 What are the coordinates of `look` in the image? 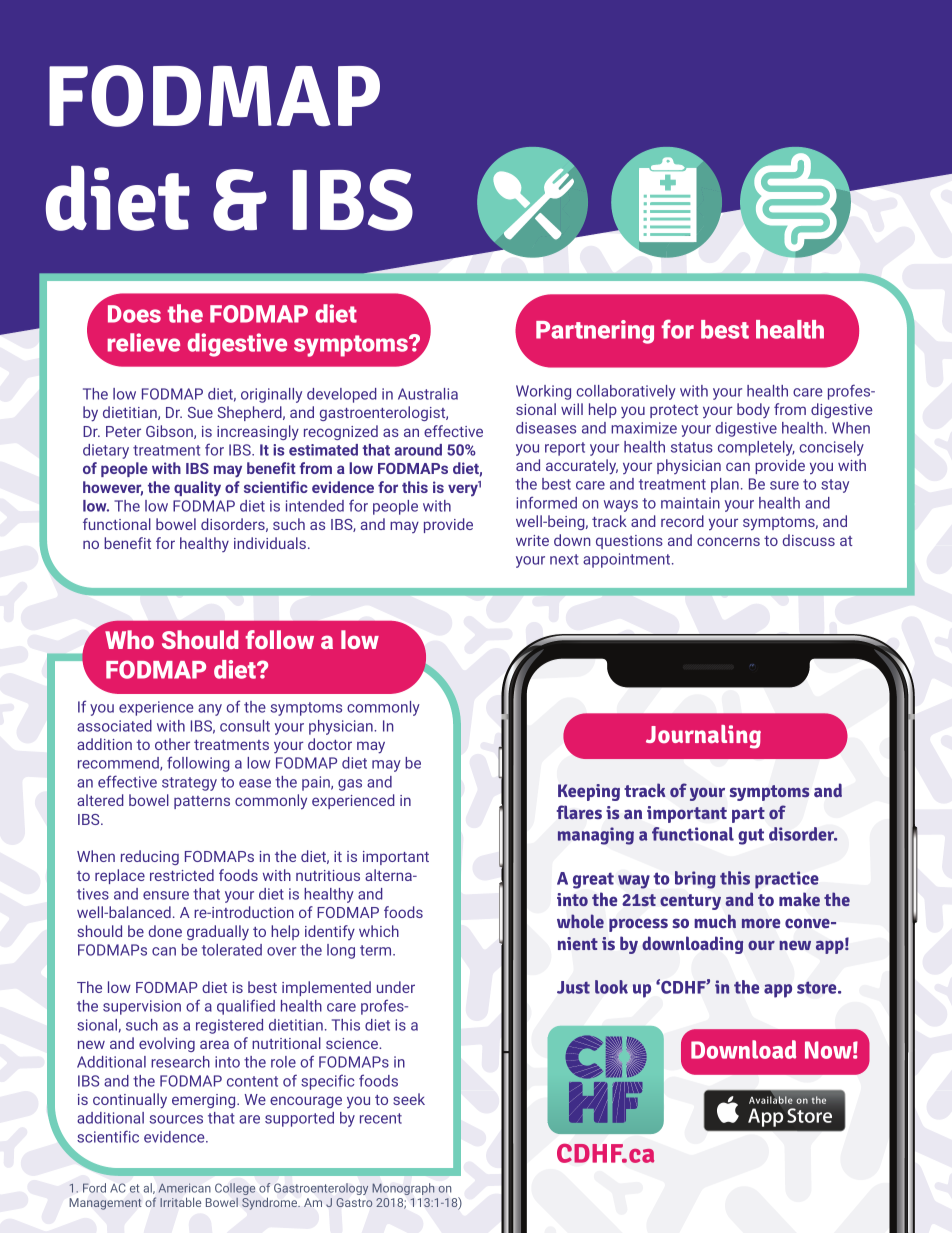 It's located at (611, 987).
